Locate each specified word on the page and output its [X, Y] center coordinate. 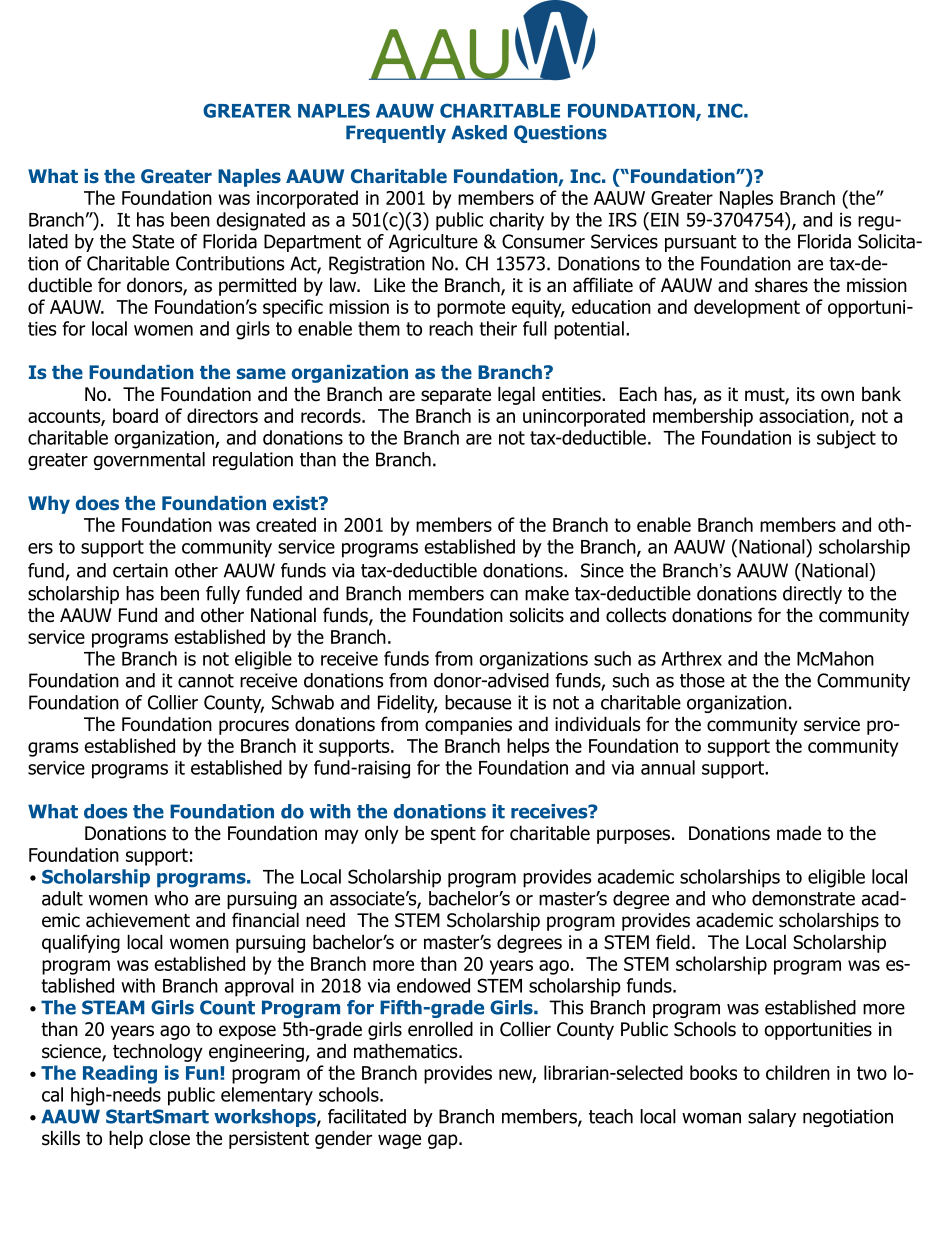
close [169, 1138]
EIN [665, 220]
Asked [479, 132]
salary [772, 1118]
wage [399, 1141]
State [153, 241]
